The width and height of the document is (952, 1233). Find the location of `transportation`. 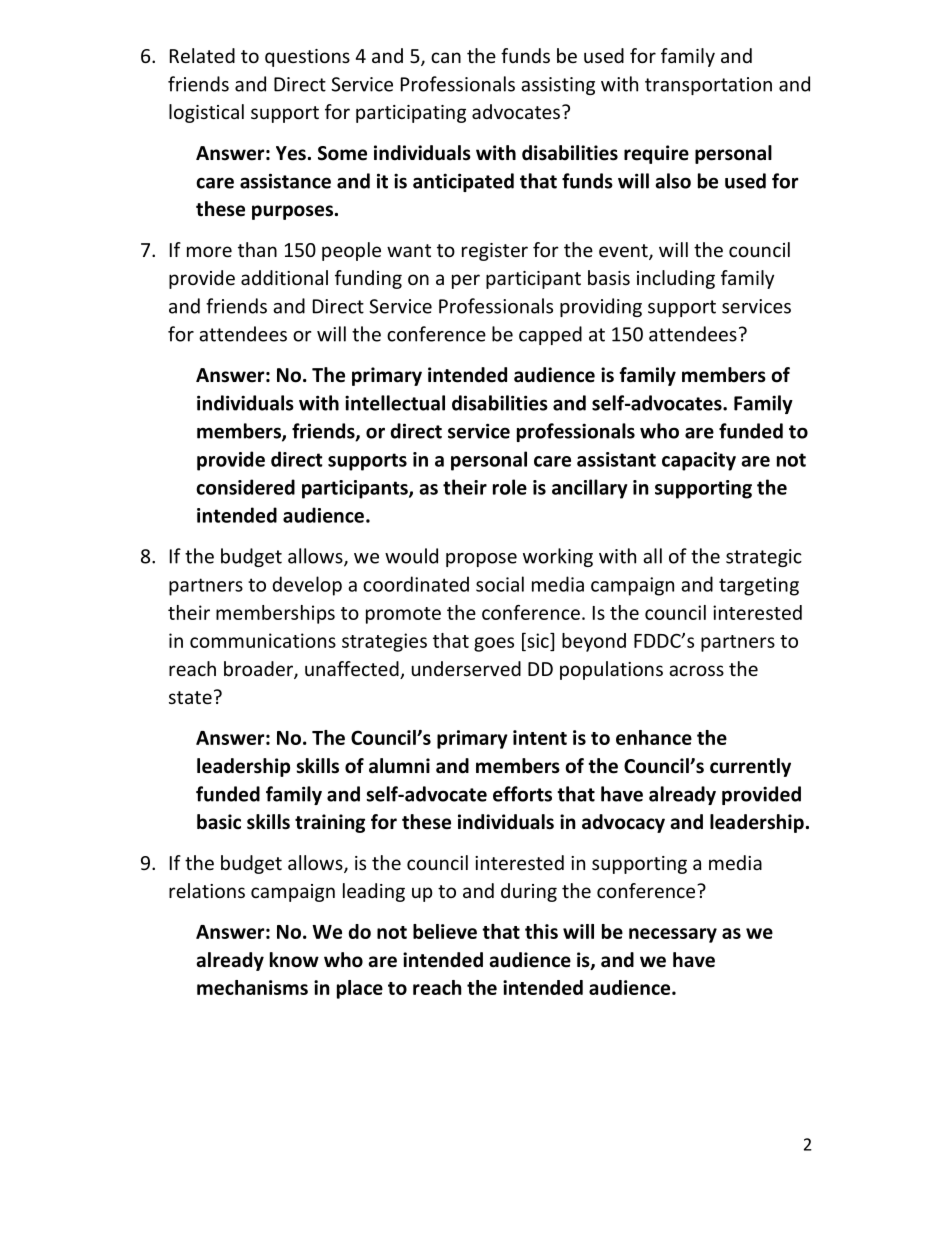

transportation is located at coordinates (708, 86).
